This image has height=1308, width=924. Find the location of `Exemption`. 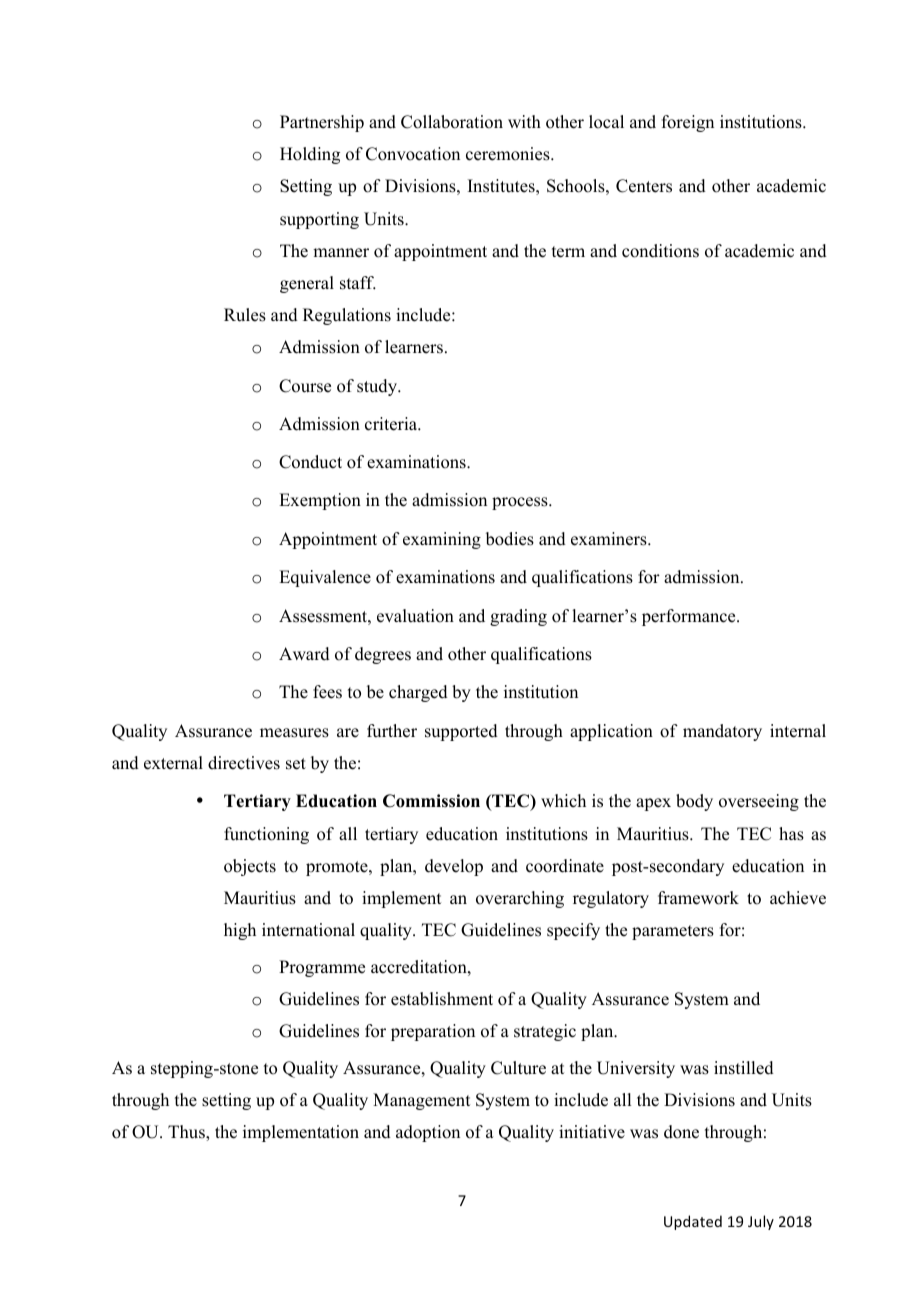

Exemption is located at coordinates (320, 501).
